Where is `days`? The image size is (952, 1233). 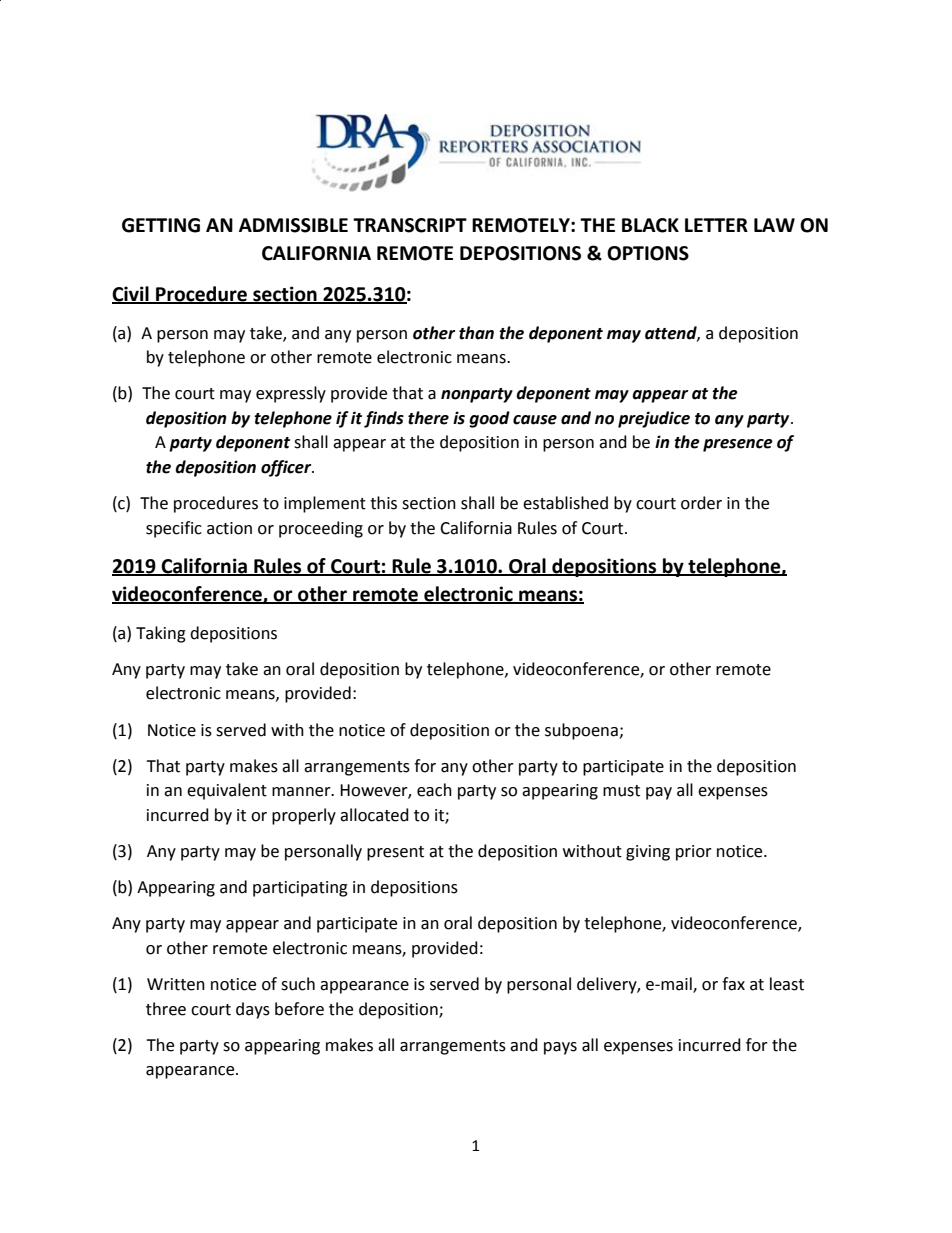 days is located at coordinates (253, 1010).
